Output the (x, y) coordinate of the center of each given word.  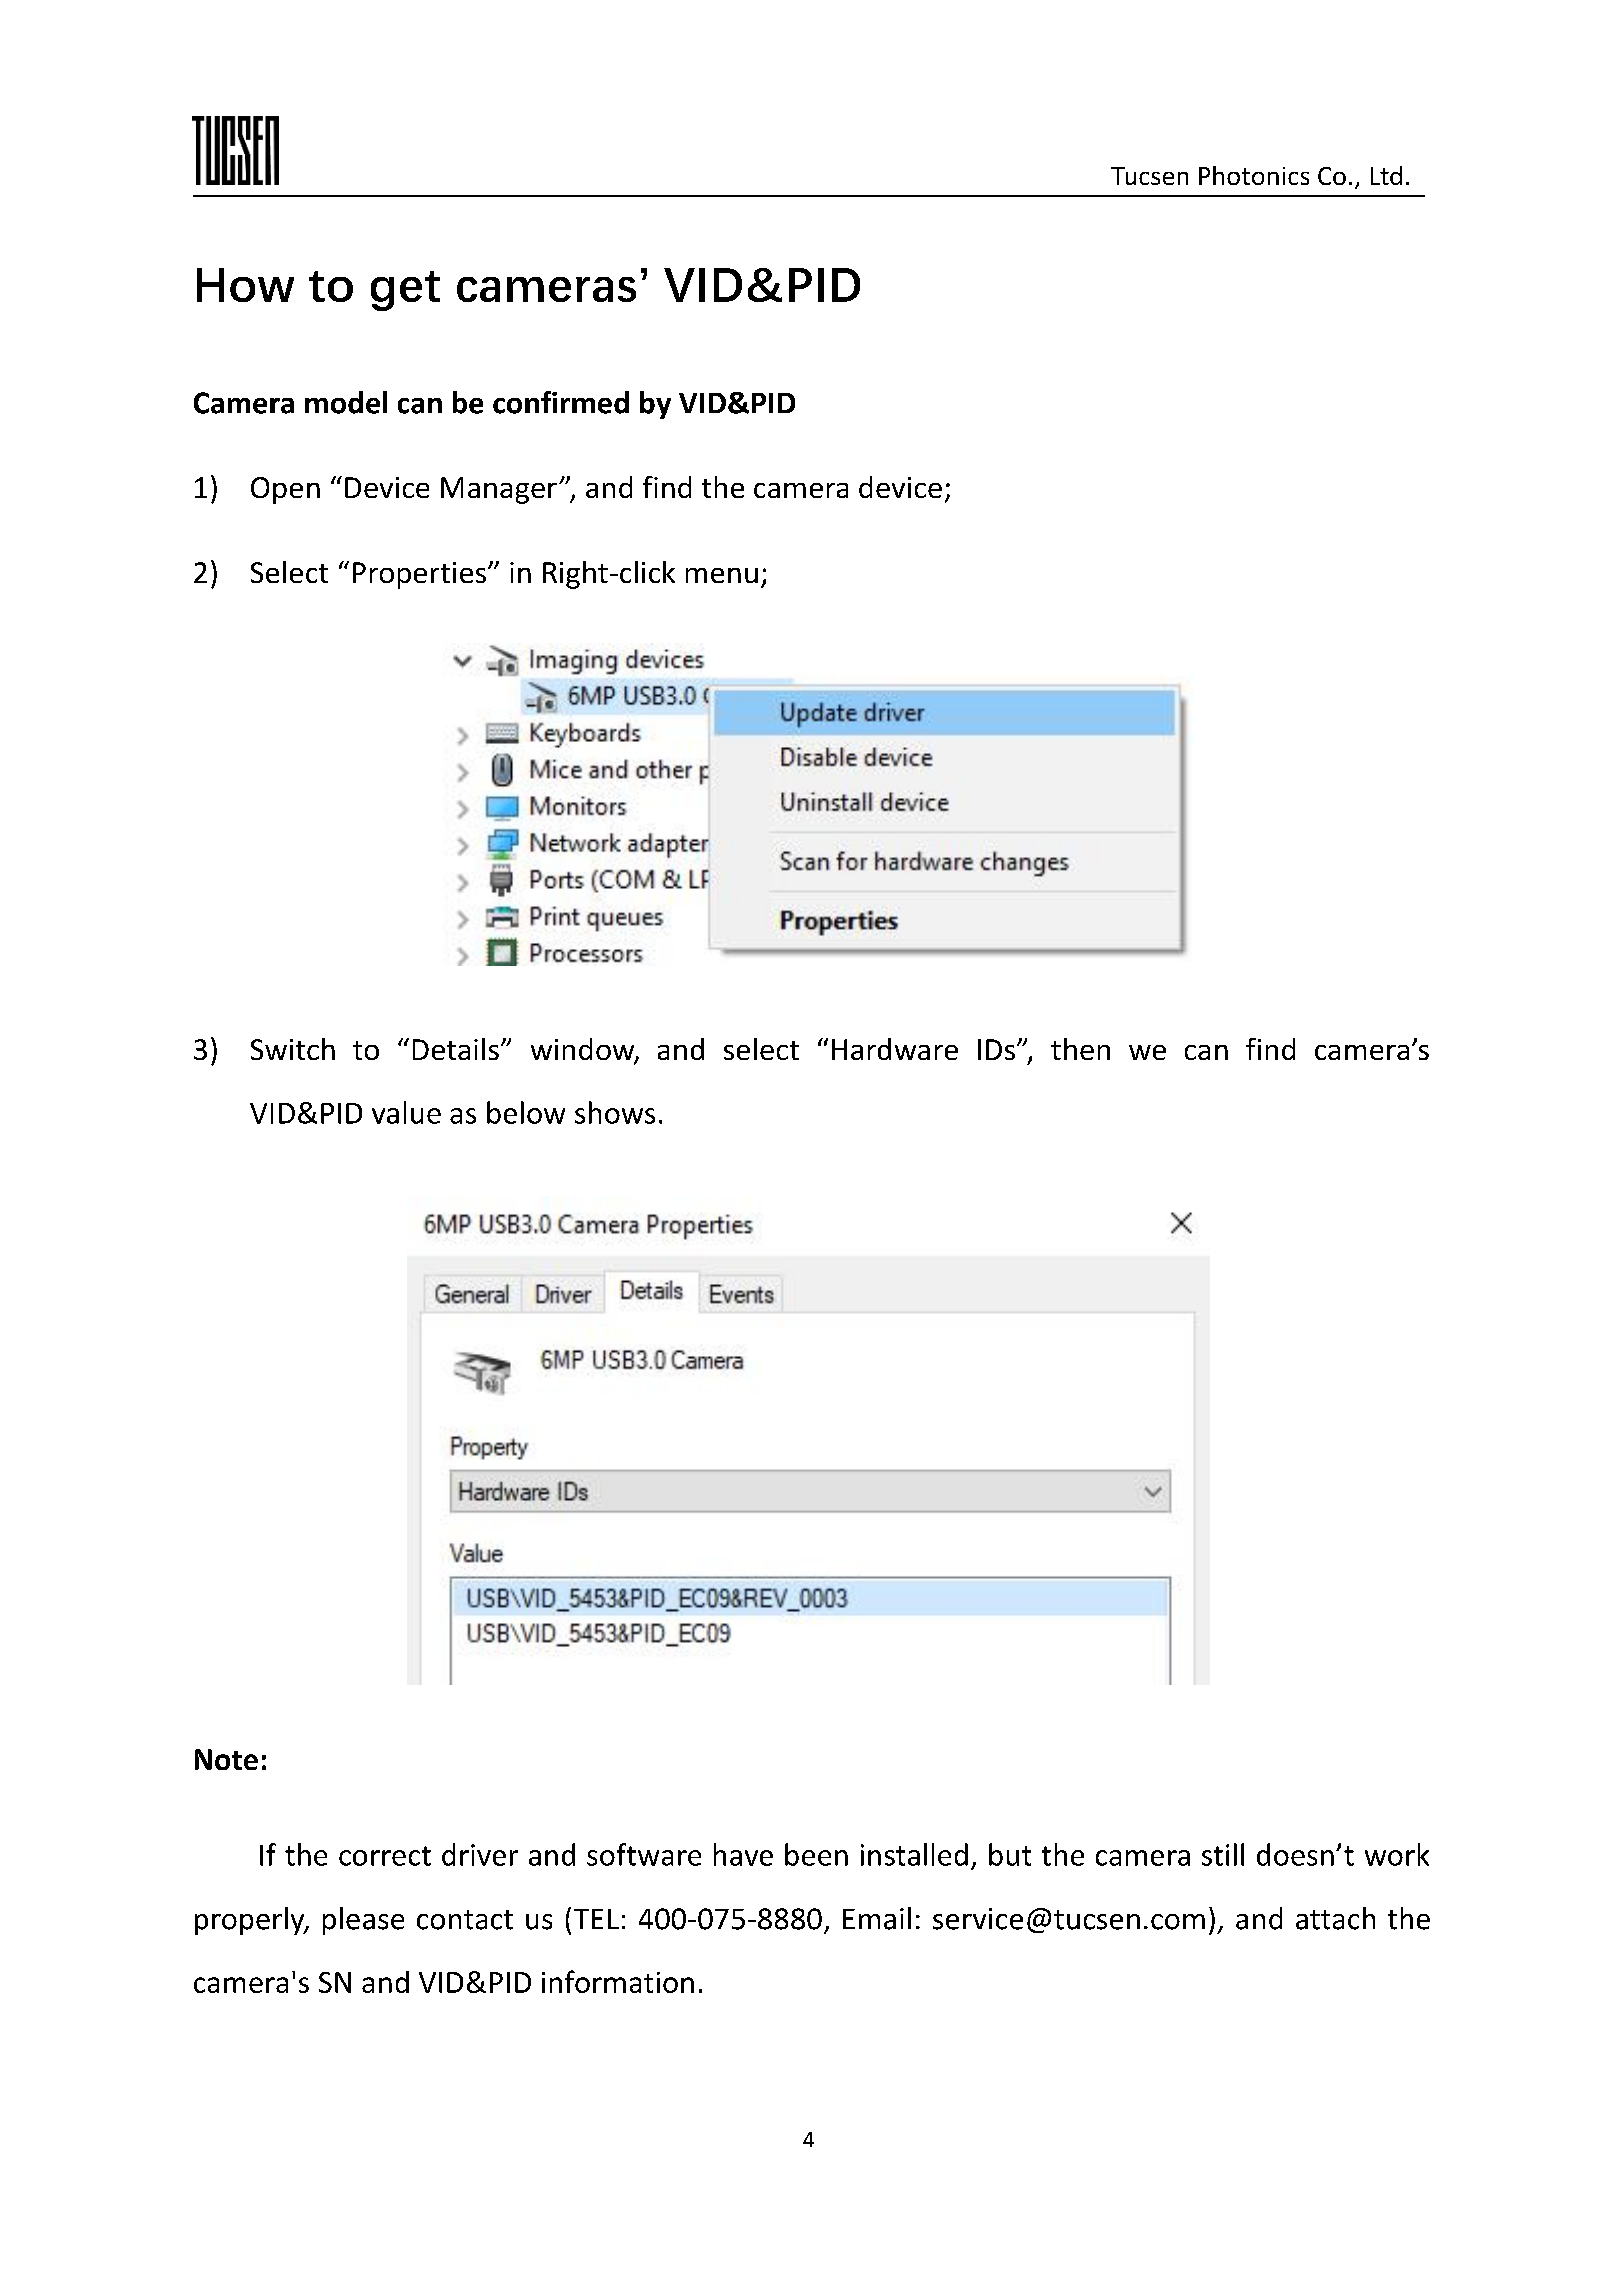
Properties (419, 575)
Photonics (1254, 175)
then (1080, 1049)
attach (1335, 1918)
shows (615, 1112)
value (406, 1112)
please (363, 1921)
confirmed (561, 402)
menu (722, 575)
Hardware (895, 1049)
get (405, 291)
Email (877, 1918)
